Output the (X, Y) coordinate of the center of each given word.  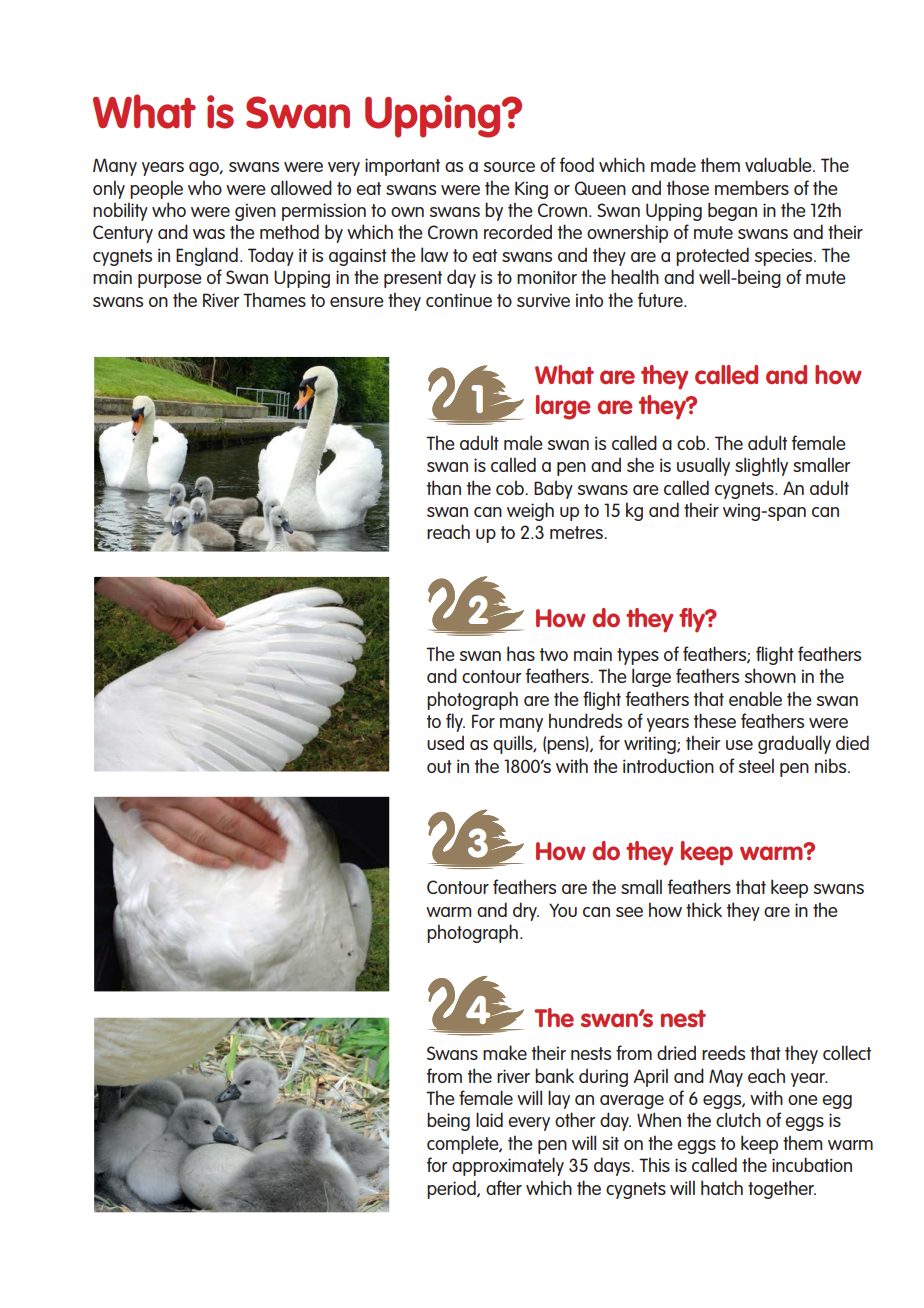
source (509, 167)
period (452, 1189)
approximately (508, 1166)
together (782, 1189)
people (156, 189)
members (752, 187)
